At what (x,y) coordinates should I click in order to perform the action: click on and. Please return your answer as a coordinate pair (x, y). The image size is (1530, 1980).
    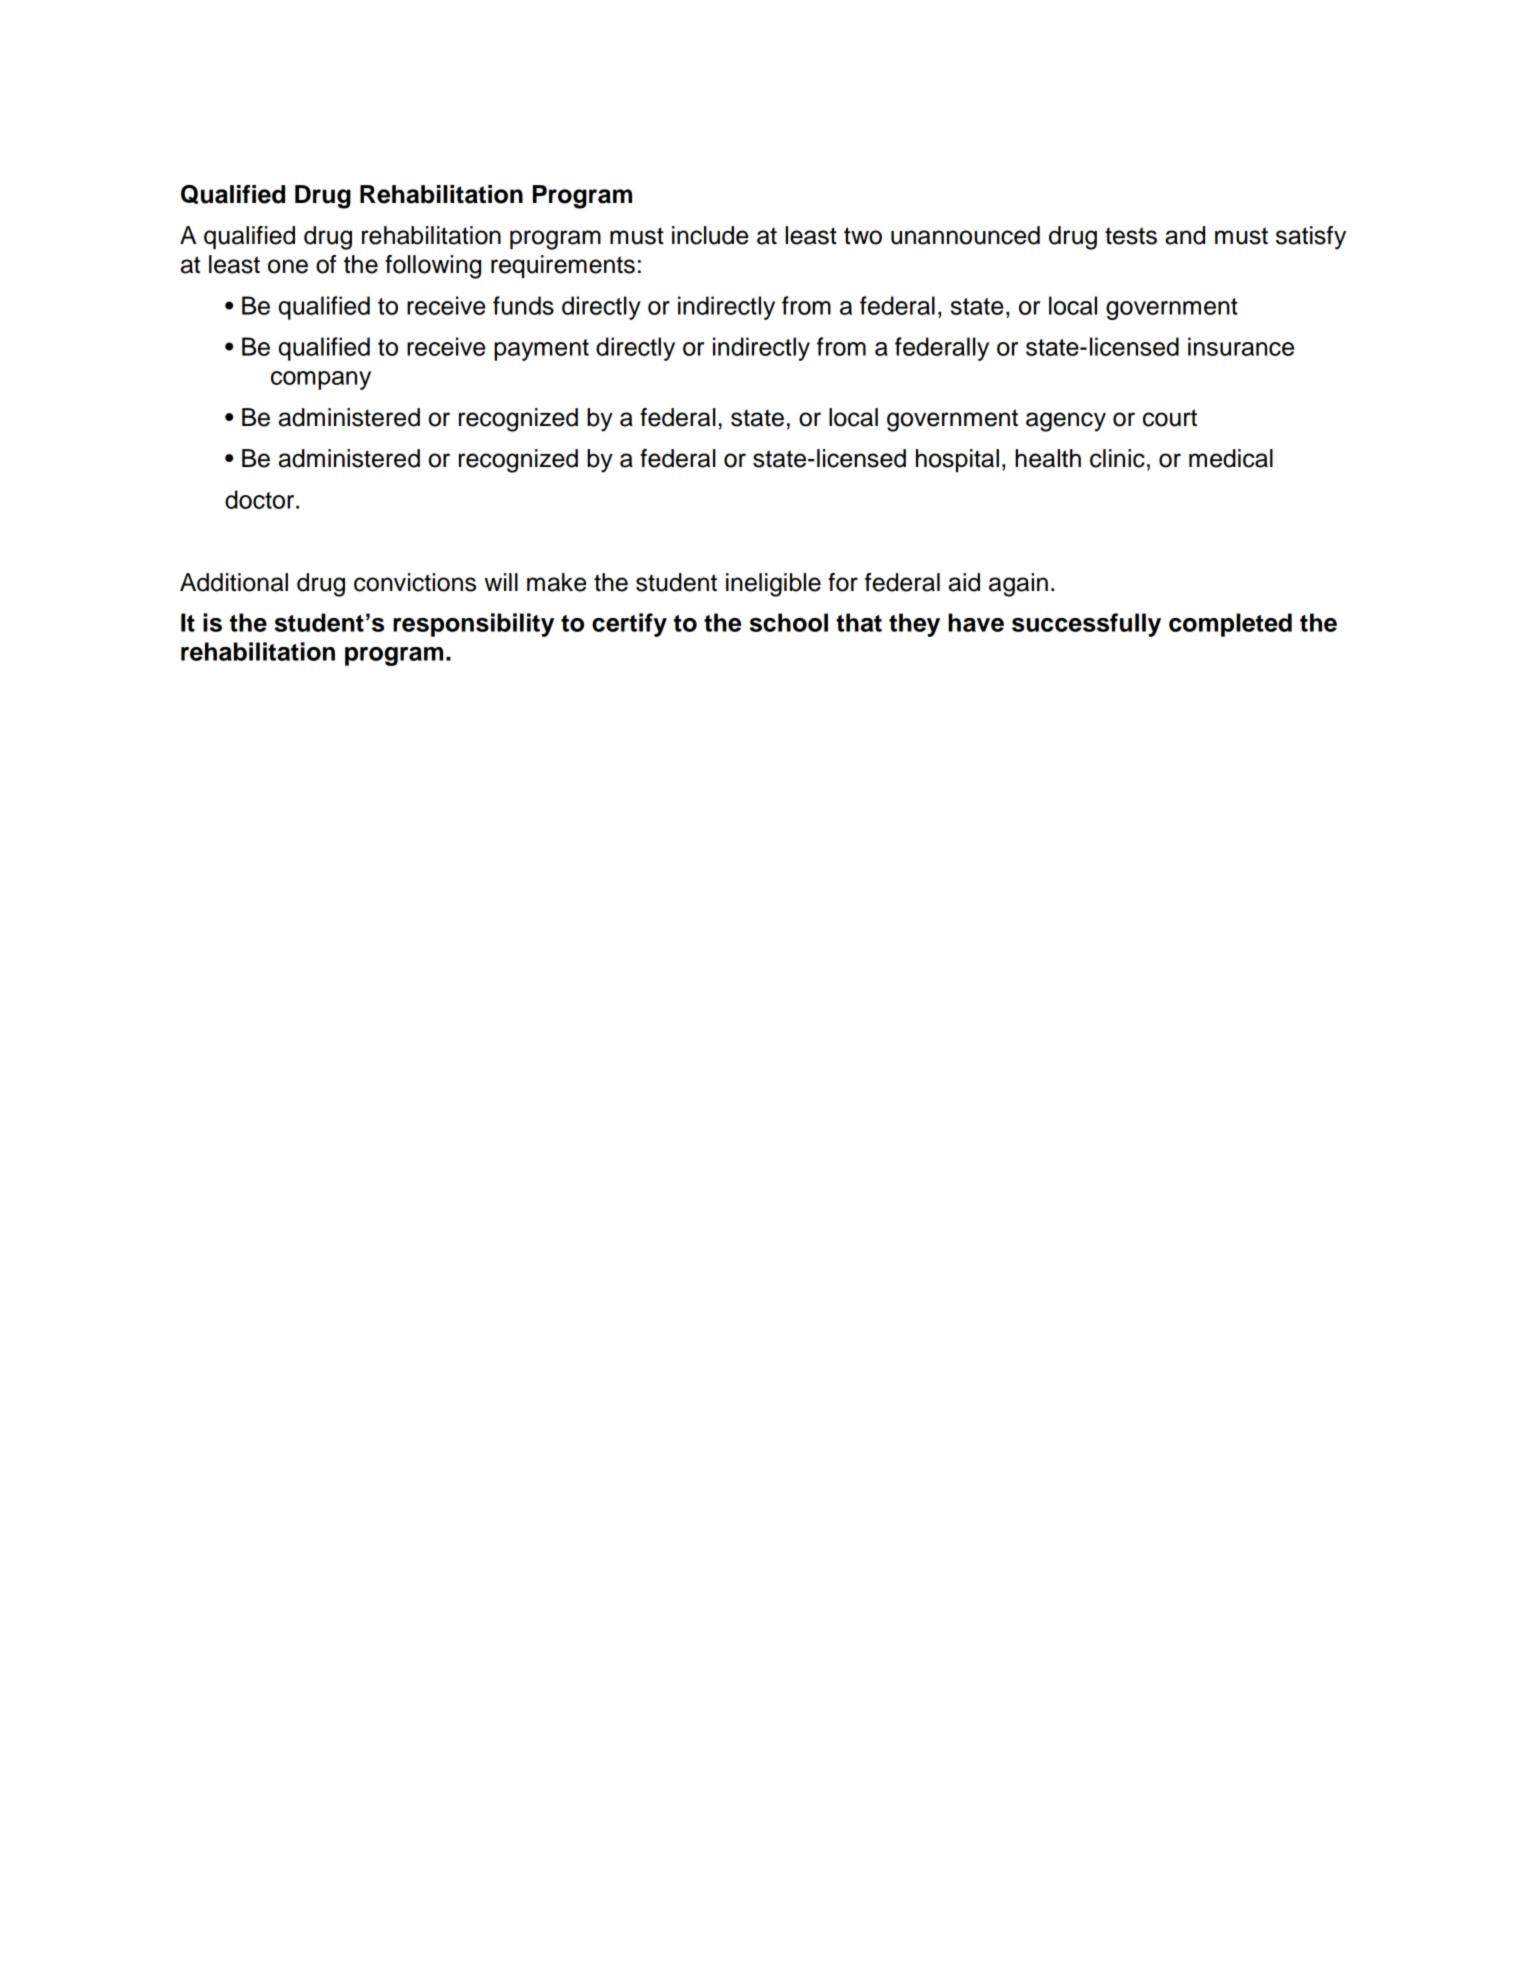
    Looking at the image, I should click on (1185, 235).
